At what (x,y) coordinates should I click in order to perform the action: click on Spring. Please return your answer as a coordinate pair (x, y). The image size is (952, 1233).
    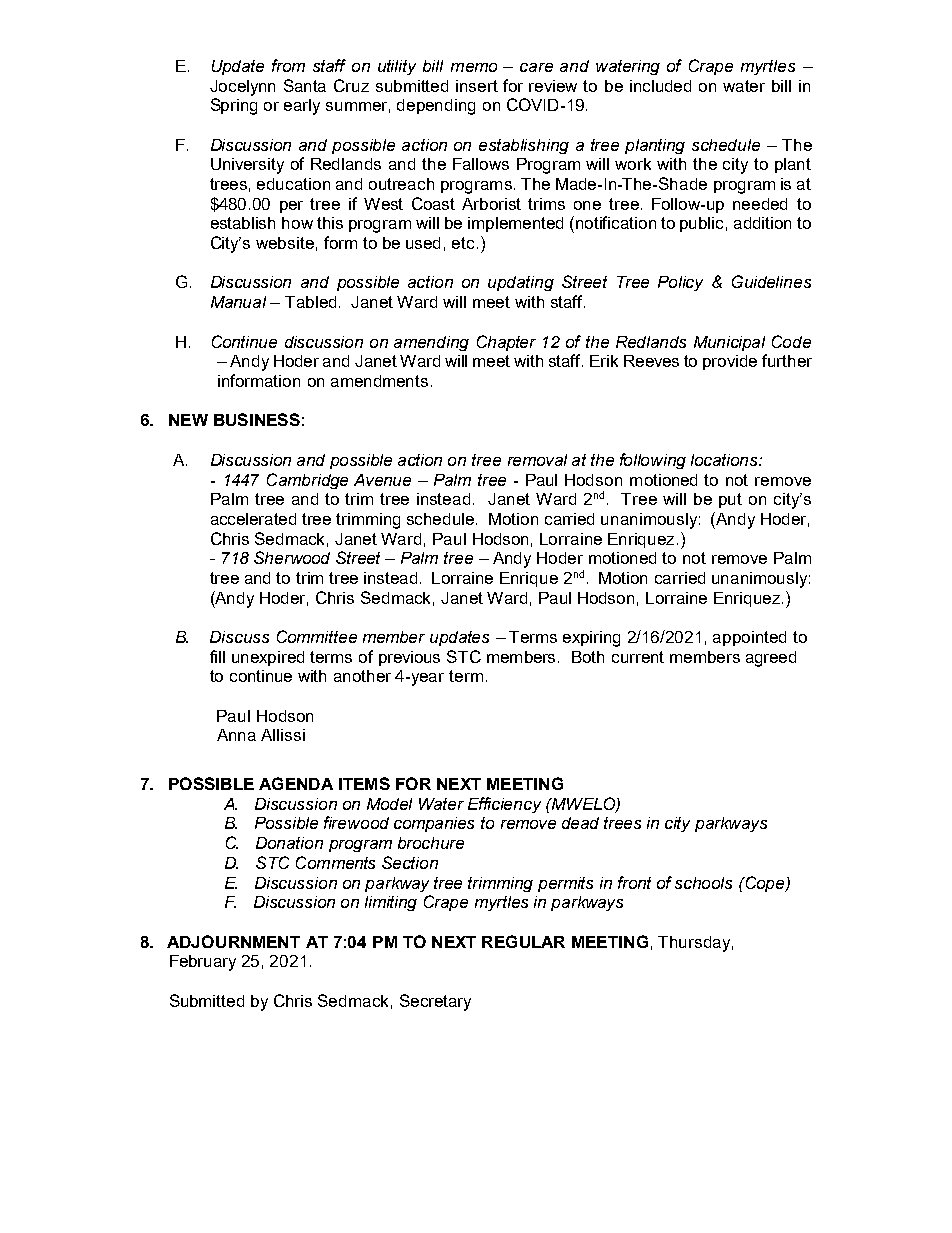
    Looking at the image, I should click on (234, 106).
